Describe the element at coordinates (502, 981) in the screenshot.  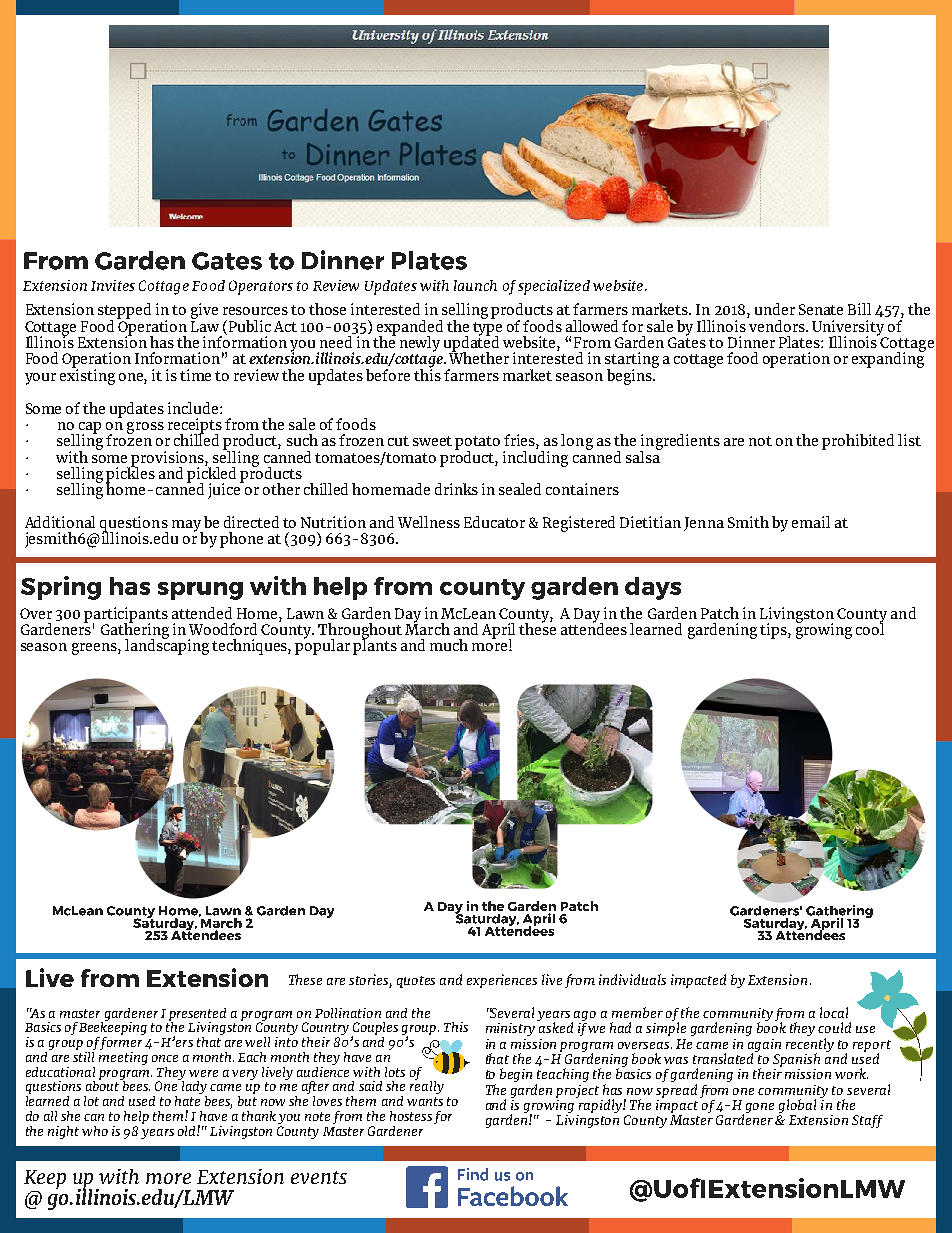
I see `experiences` at that location.
